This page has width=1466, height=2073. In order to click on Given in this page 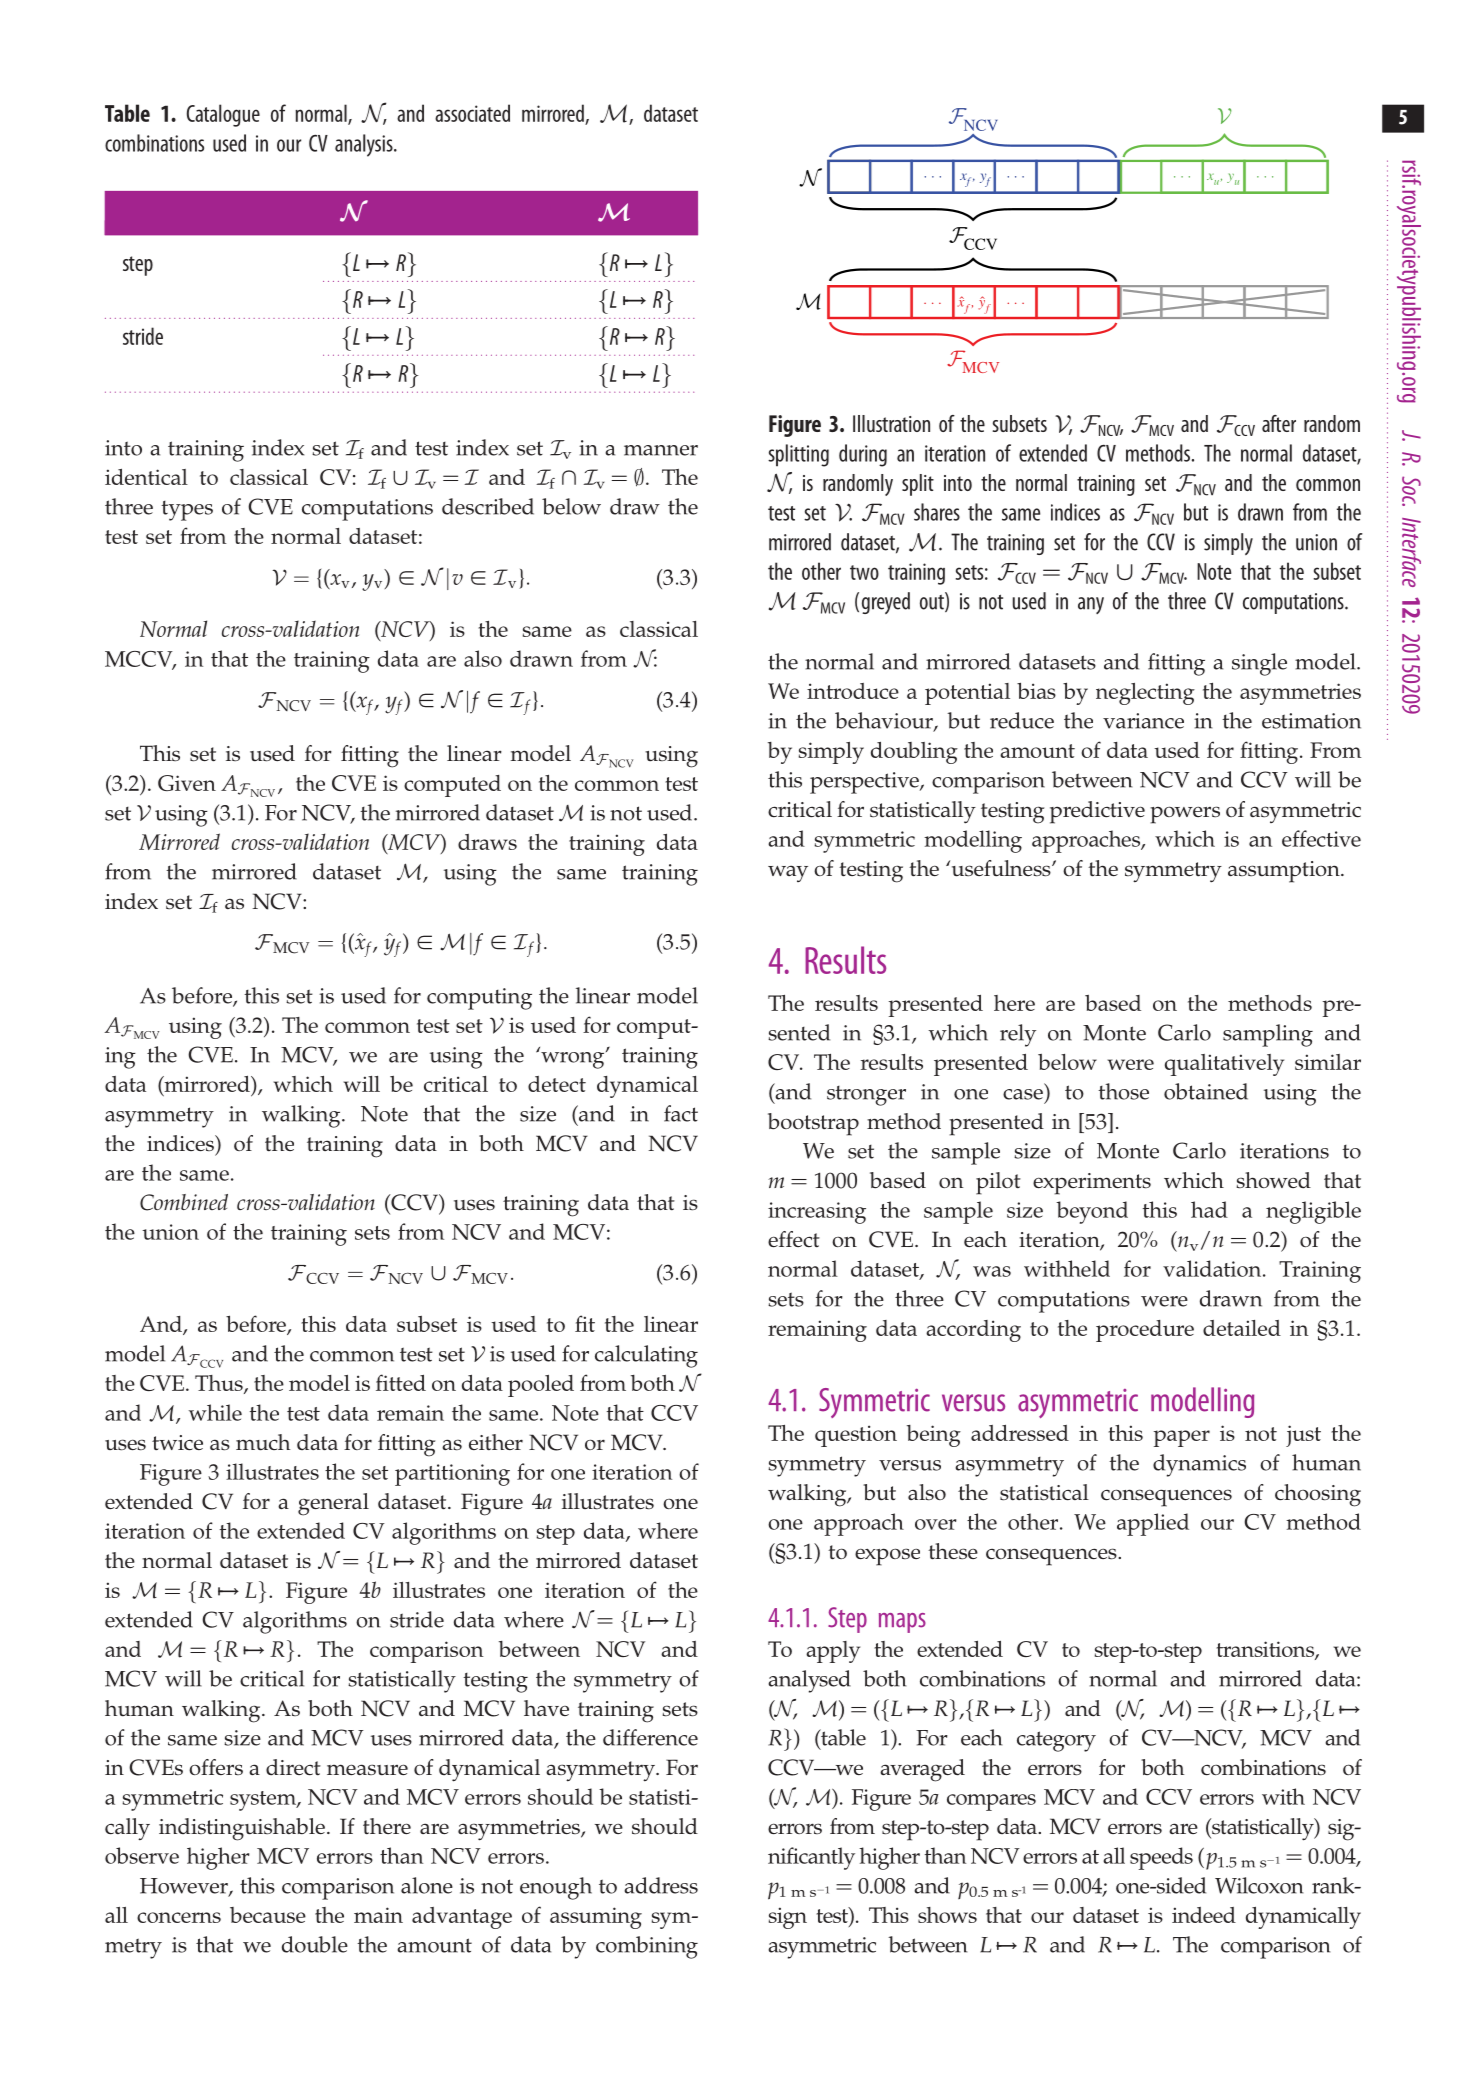, I will do `click(187, 783)`.
